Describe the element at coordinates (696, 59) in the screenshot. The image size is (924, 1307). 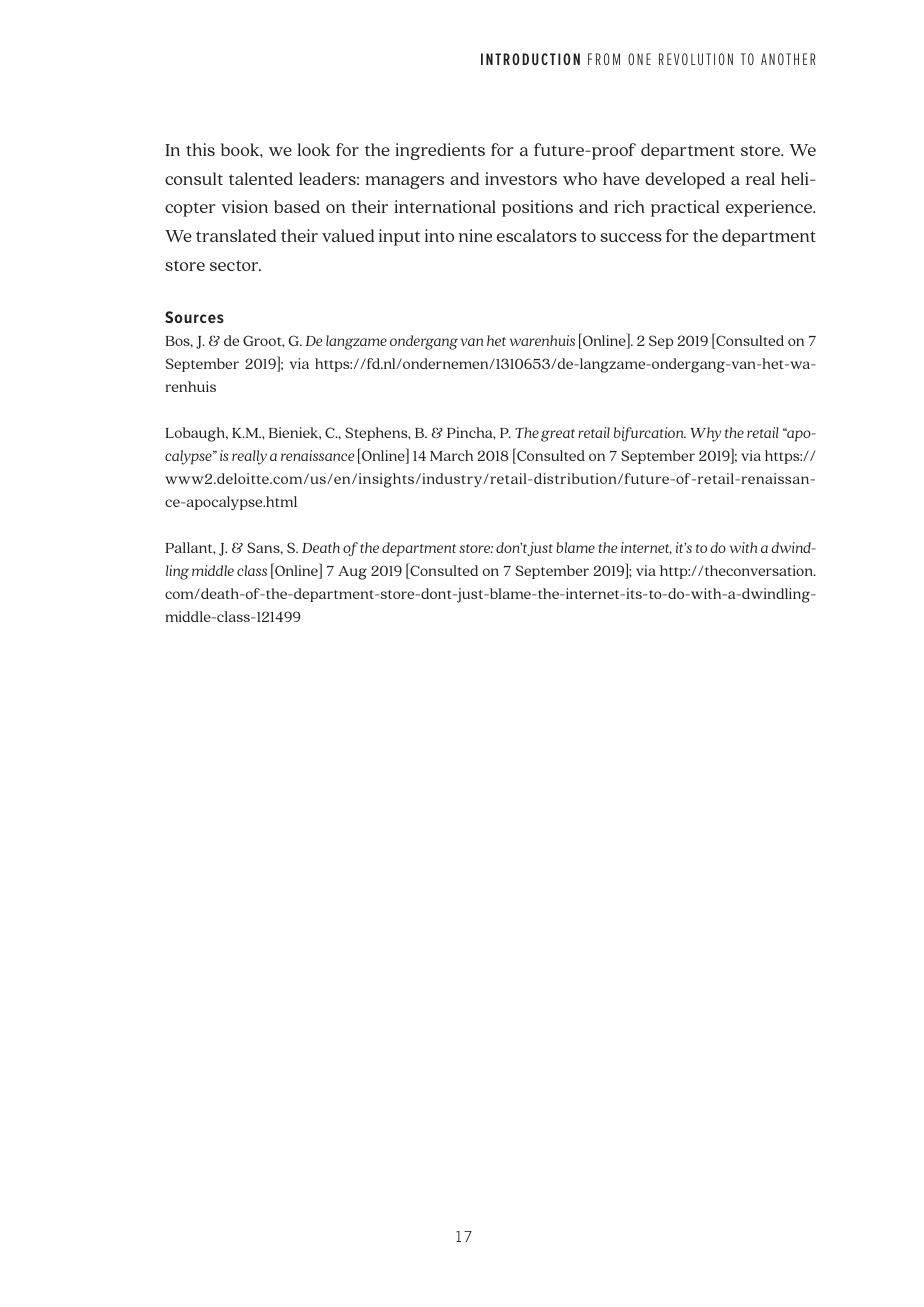
I see `REVOLUTION` at that location.
